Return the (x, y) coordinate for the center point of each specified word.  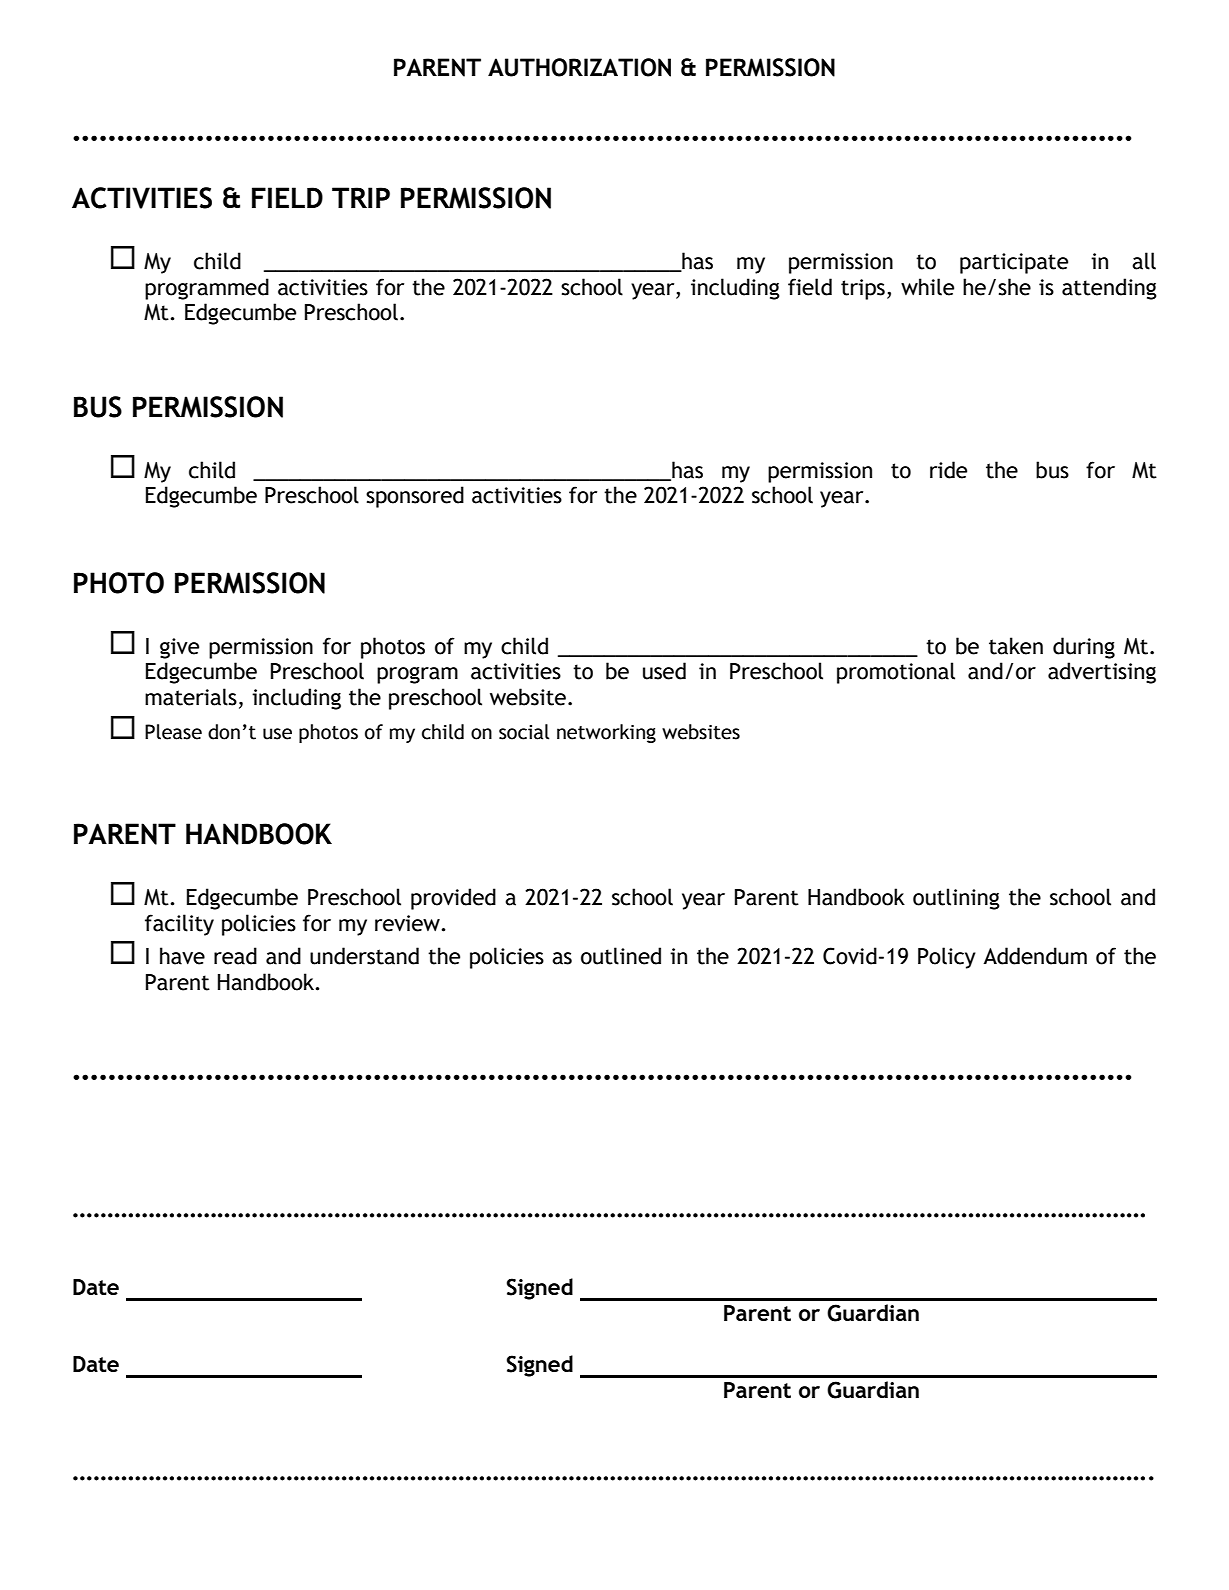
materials (191, 697)
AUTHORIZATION (579, 67)
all (1144, 261)
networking (606, 733)
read (235, 956)
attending (1109, 289)
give (179, 648)
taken (1016, 646)
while (927, 287)
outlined (621, 956)
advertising (1102, 673)
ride (948, 470)
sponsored (415, 497)
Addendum (1035, 956)
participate (1014, 263)
